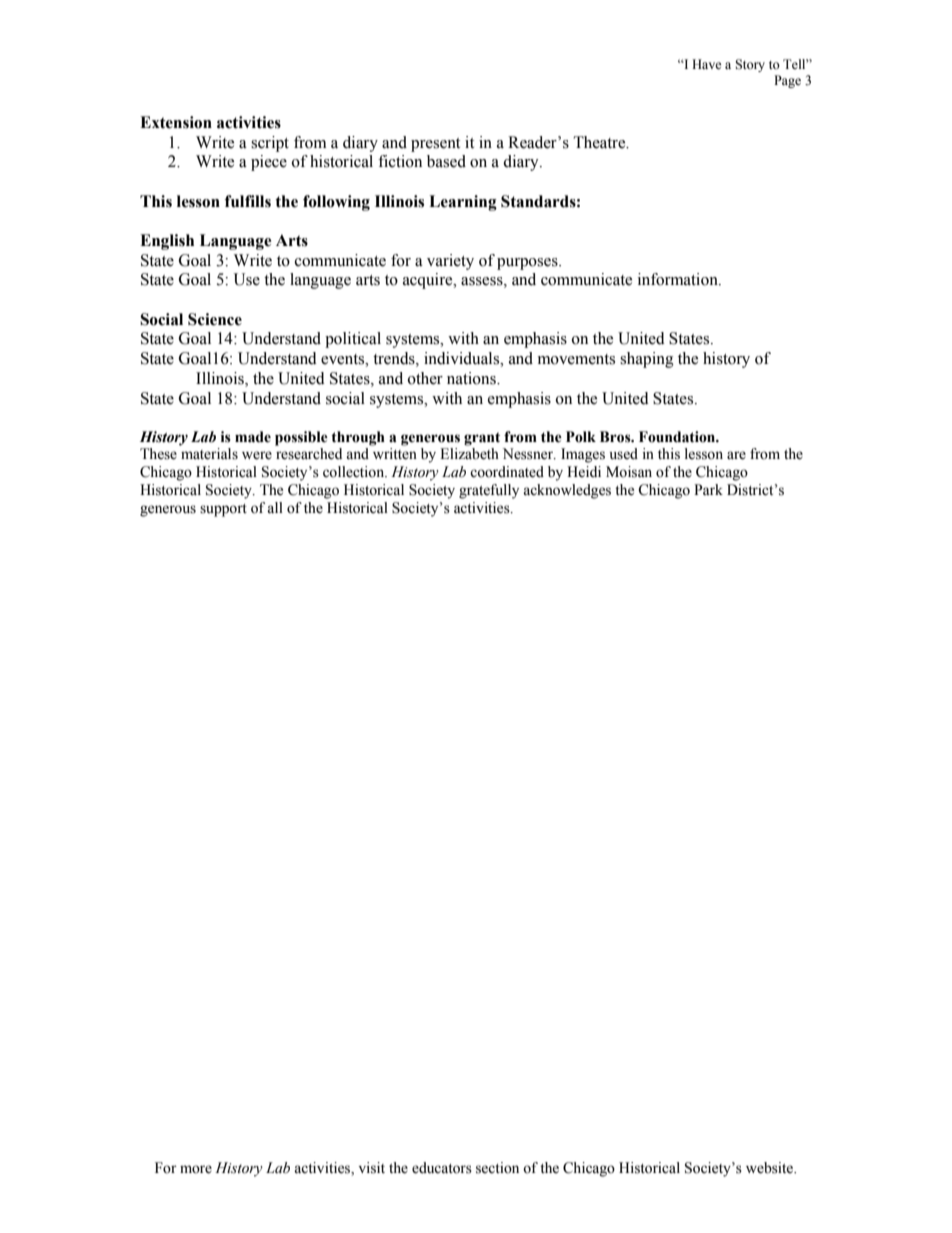 Image resolution: width=952 pixels, height=1233 pixels. What do you see at coordinates (435, 145) in the screenshot?
I see `present` at bounding box center [435, 145].
